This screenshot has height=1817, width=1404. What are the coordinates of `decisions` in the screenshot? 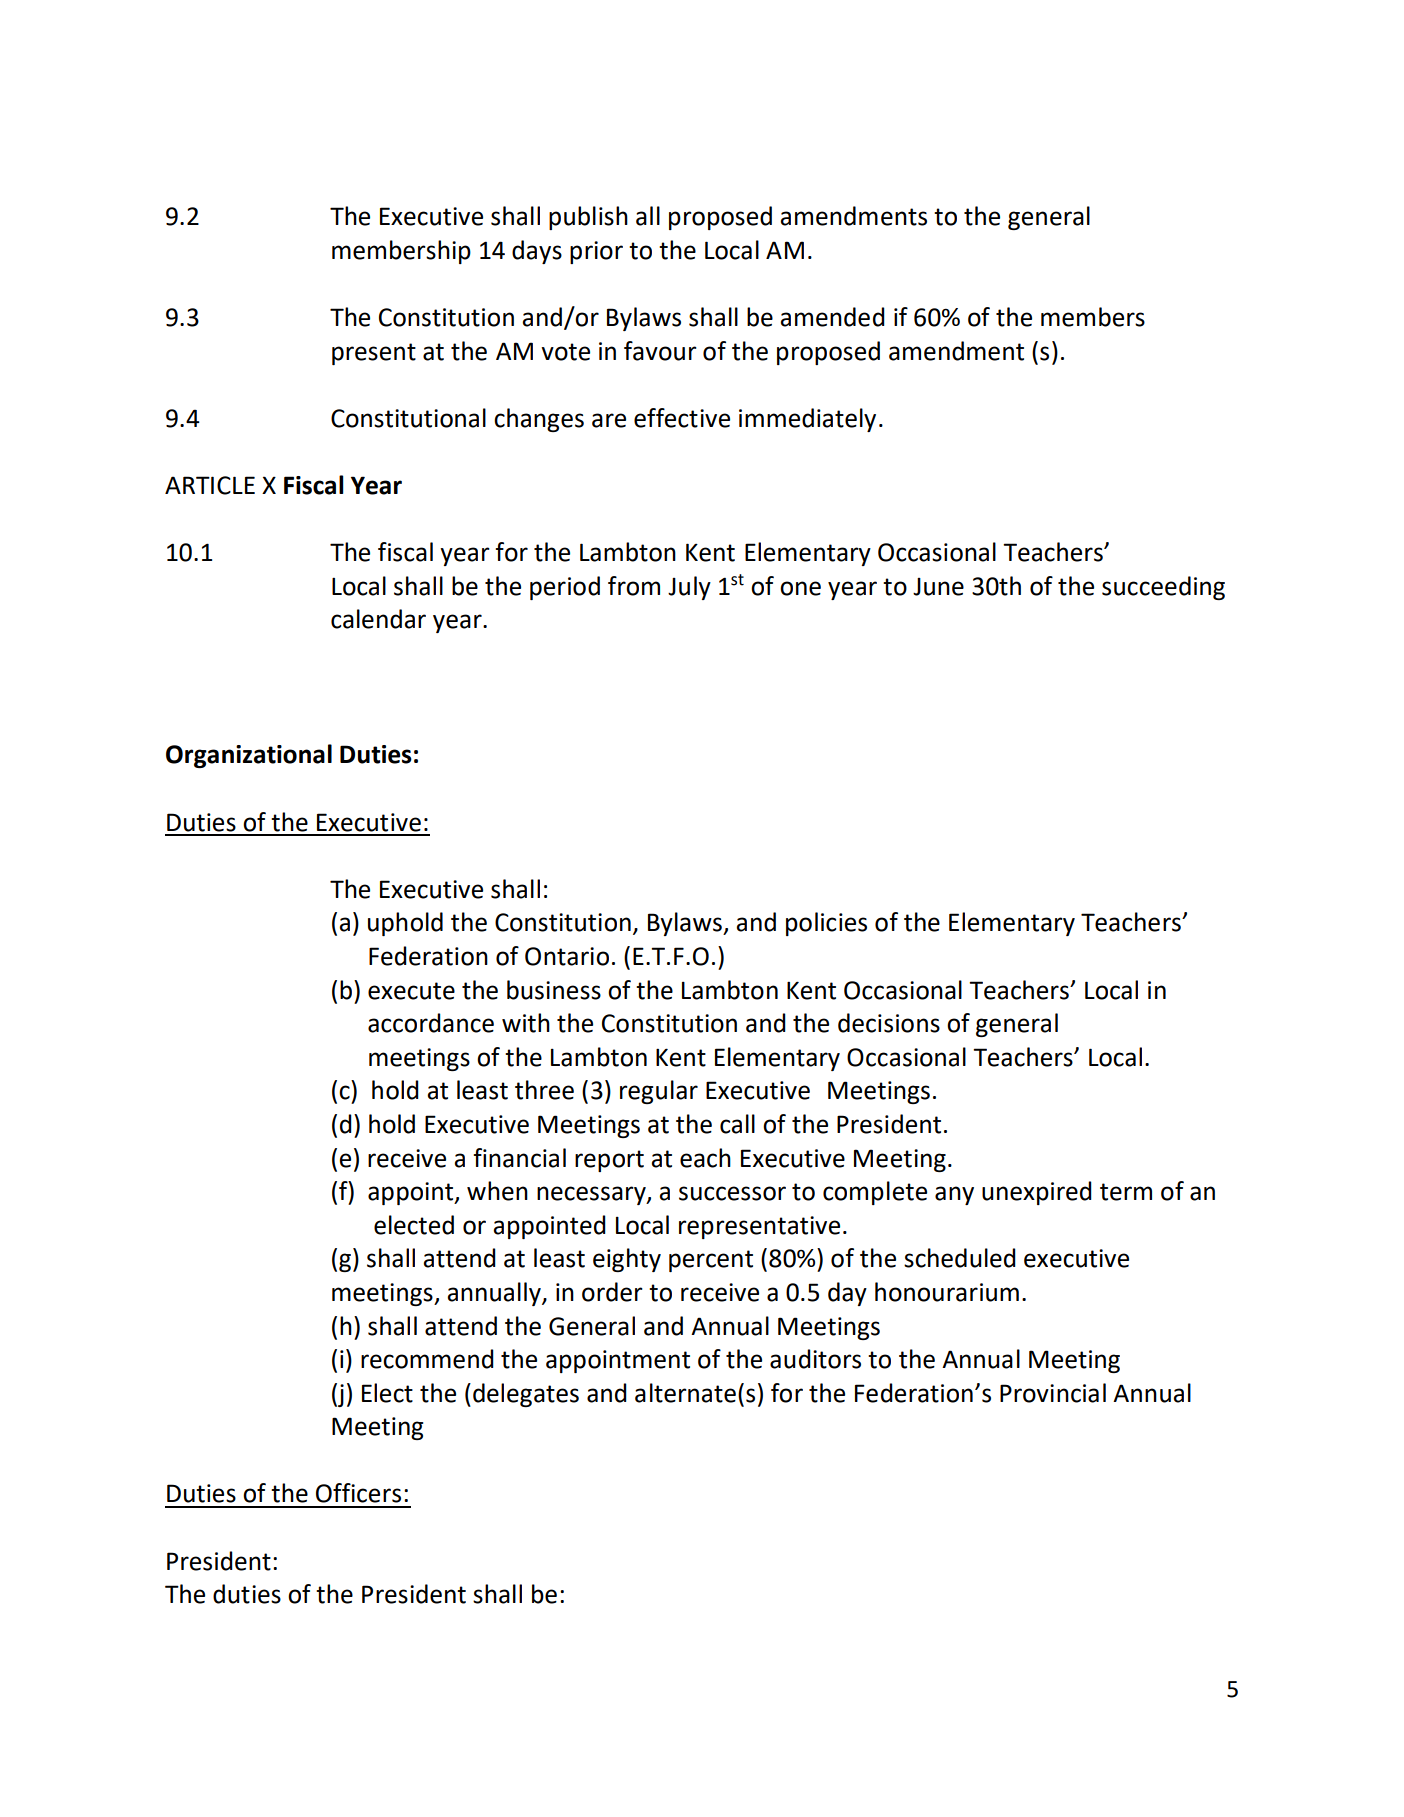 It's located at (889, 1023).
